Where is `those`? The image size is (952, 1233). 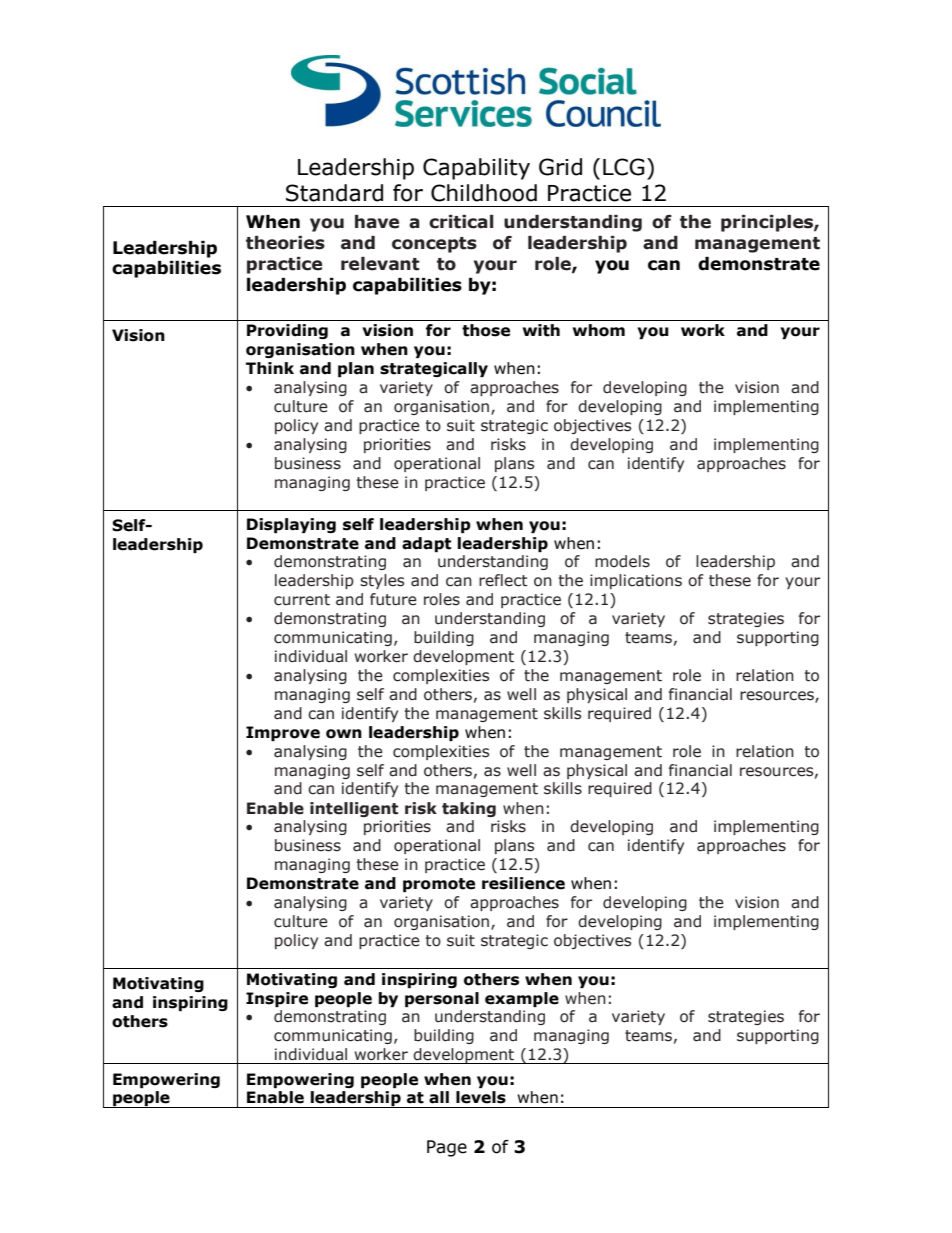
those is located at coordinates (486, 330).
